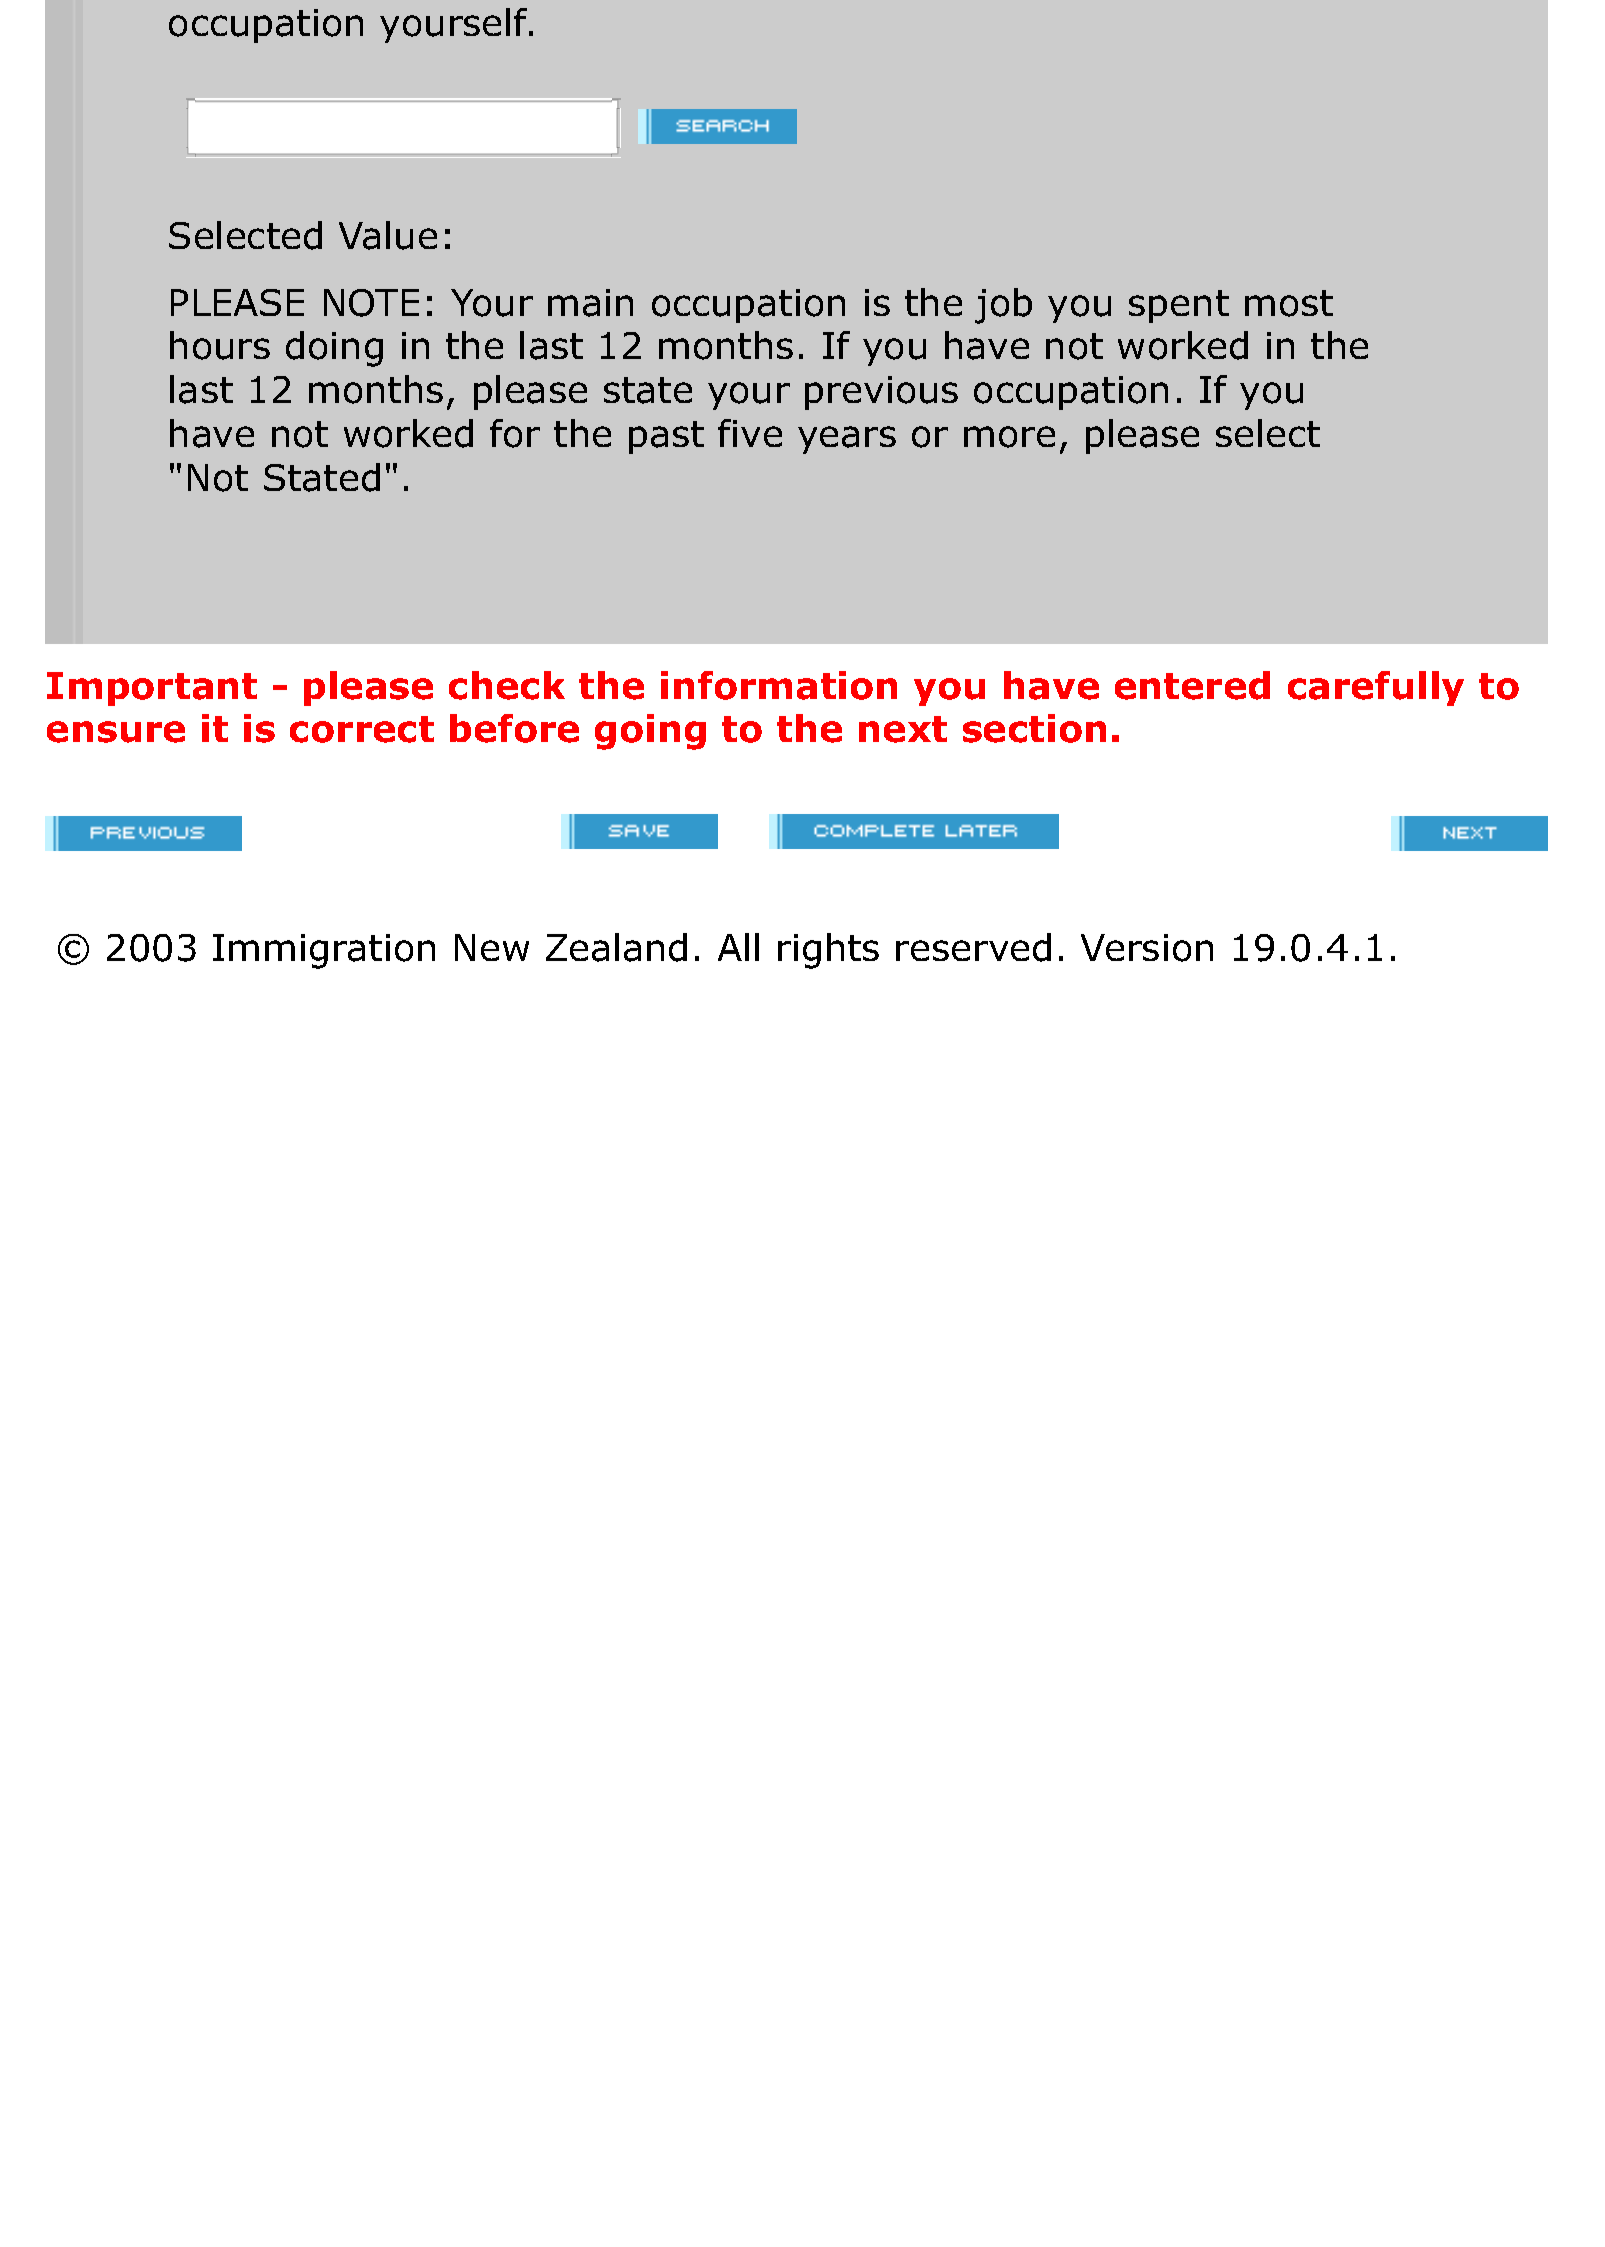 The width and height of the image is (1605, 2247). Describe the element at coordinates (779, 685) in the image. I see `information` at that location.
